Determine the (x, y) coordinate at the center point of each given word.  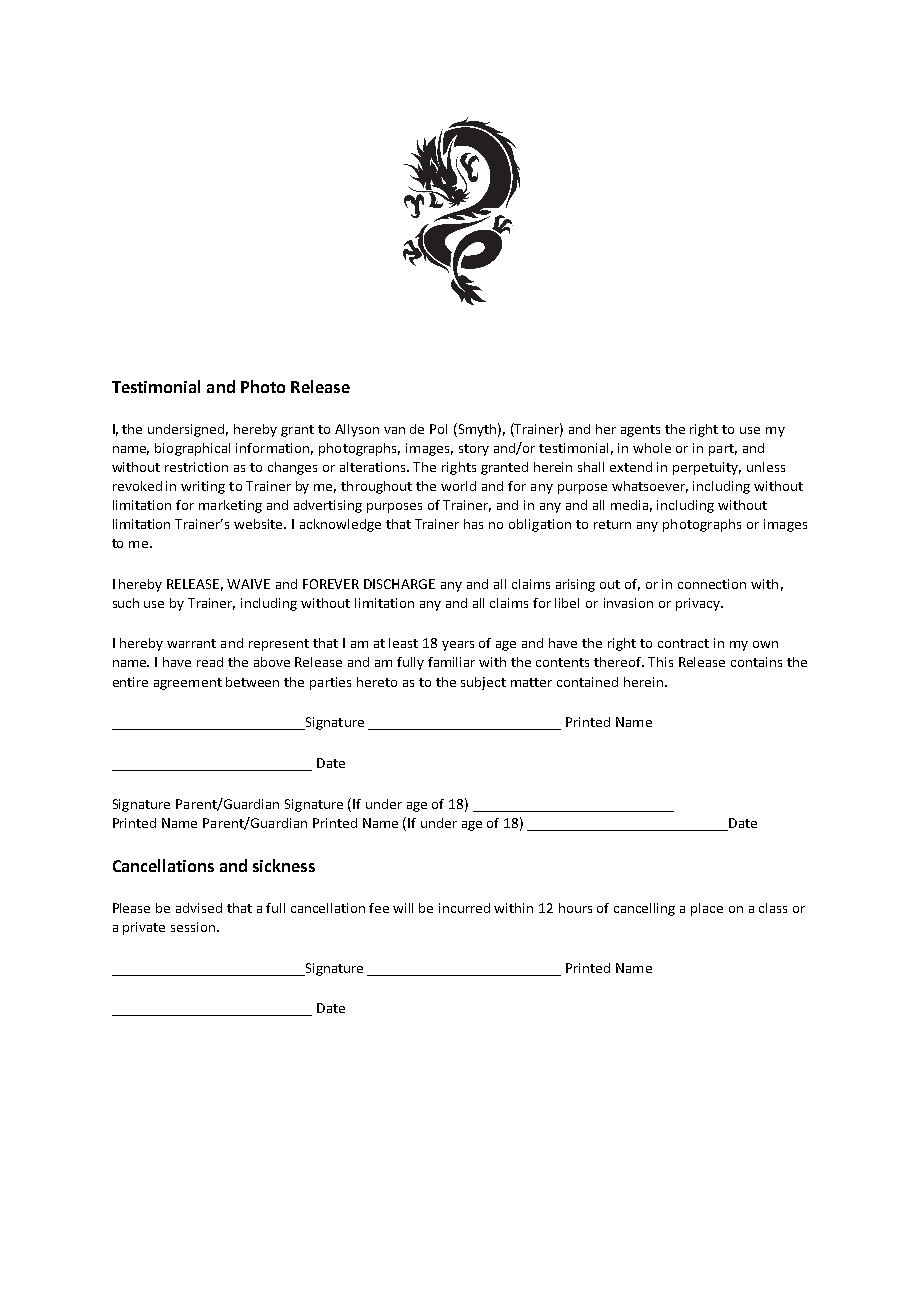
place (707, 909)
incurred (464, 908)
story (474, 450)
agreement (188, 684)
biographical (192, 449)
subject (483, 683)
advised (199, 908)
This (660, 662)
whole (652, 448)
